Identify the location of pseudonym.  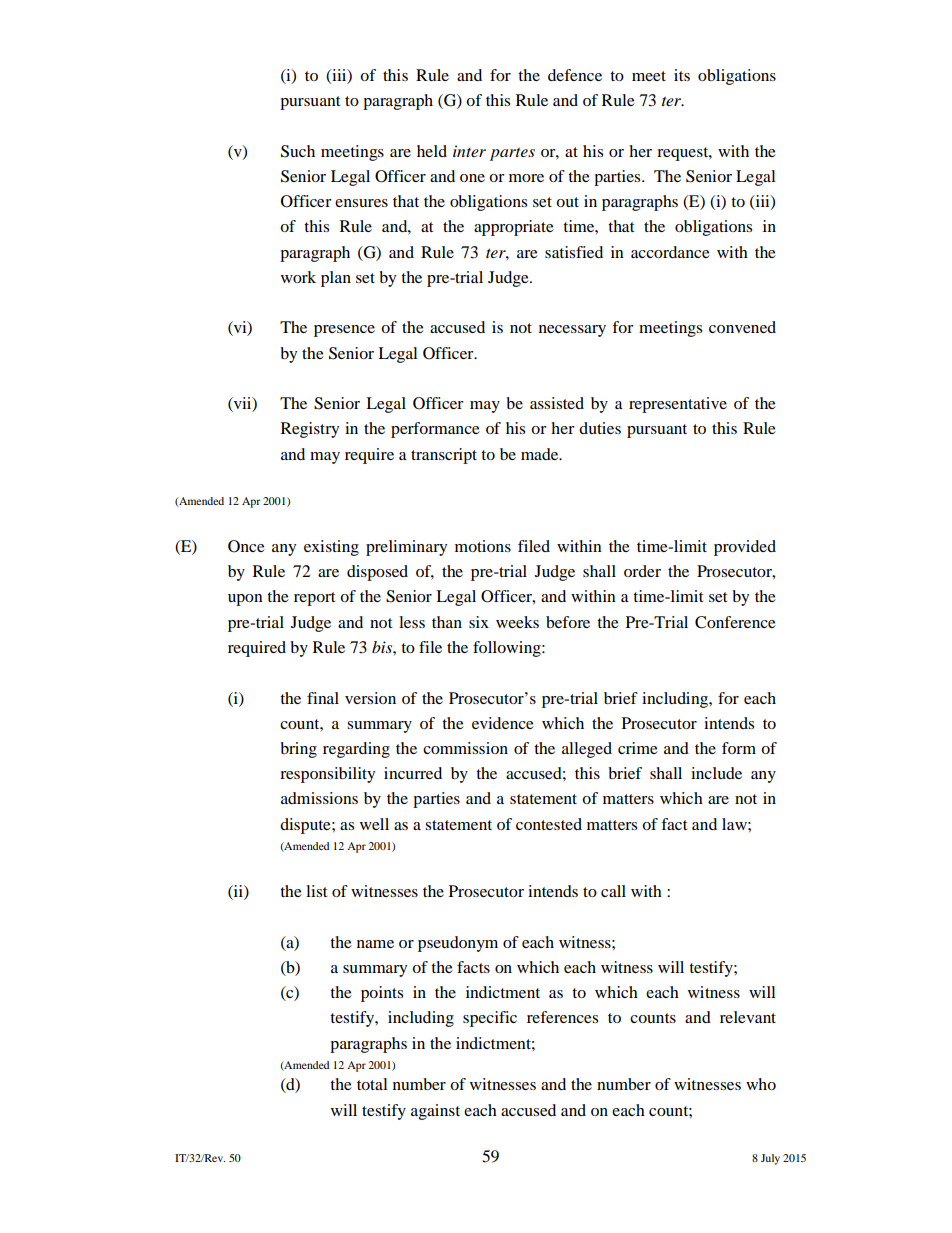
(458, 944).
